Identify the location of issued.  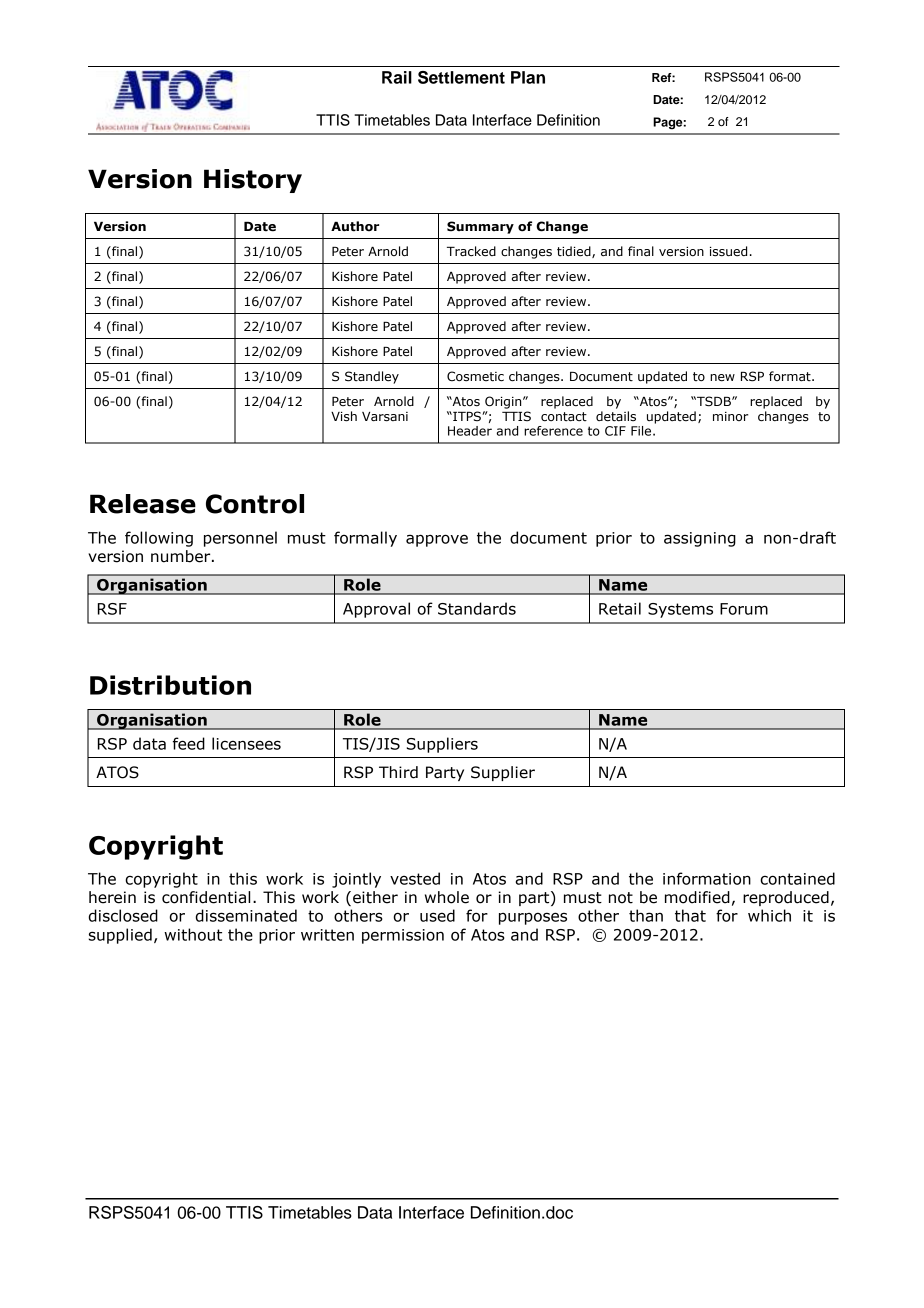
(728, 251).
